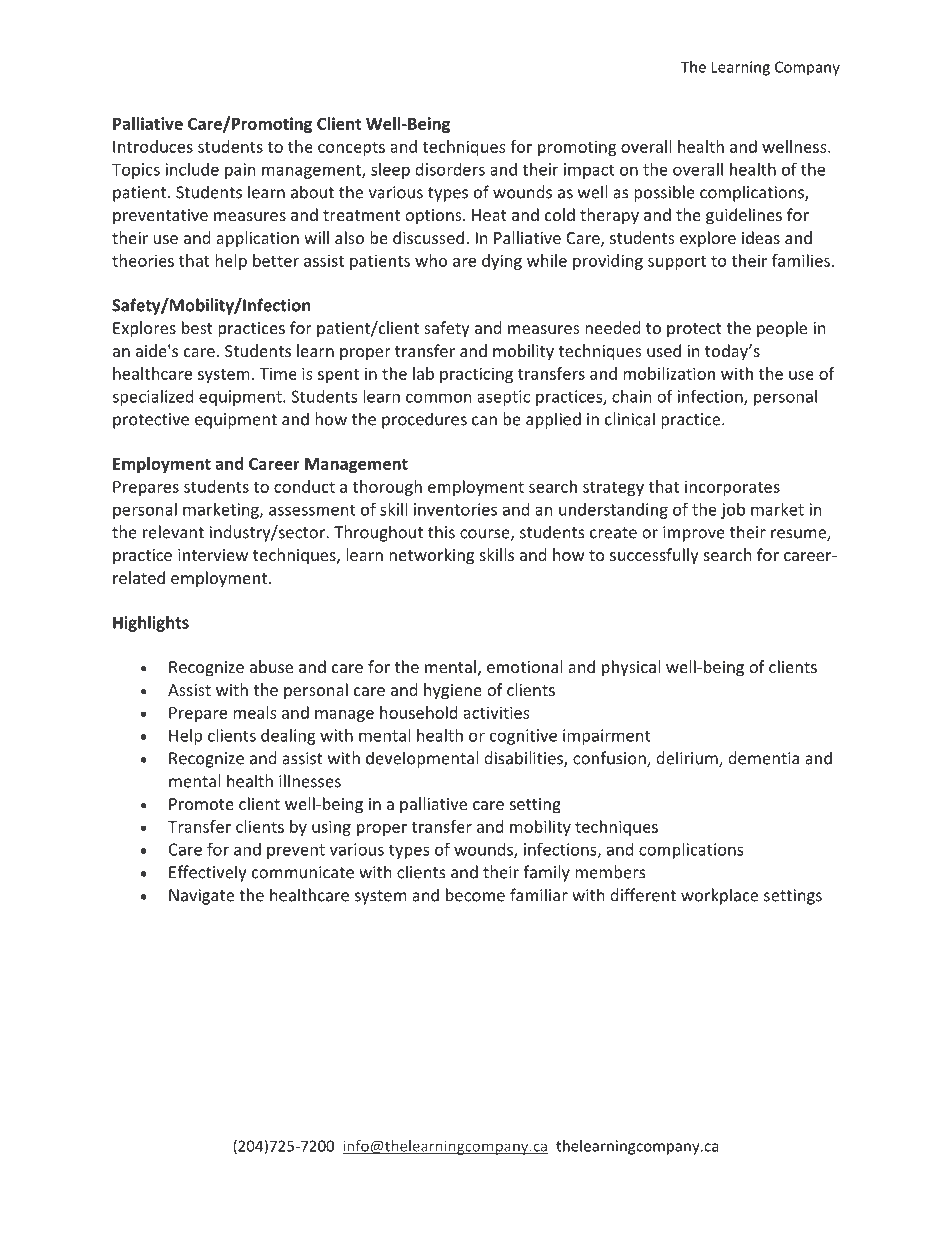 This screenshot has width=952, height=1233. I want to click on Highlights, so click(151, 624).
